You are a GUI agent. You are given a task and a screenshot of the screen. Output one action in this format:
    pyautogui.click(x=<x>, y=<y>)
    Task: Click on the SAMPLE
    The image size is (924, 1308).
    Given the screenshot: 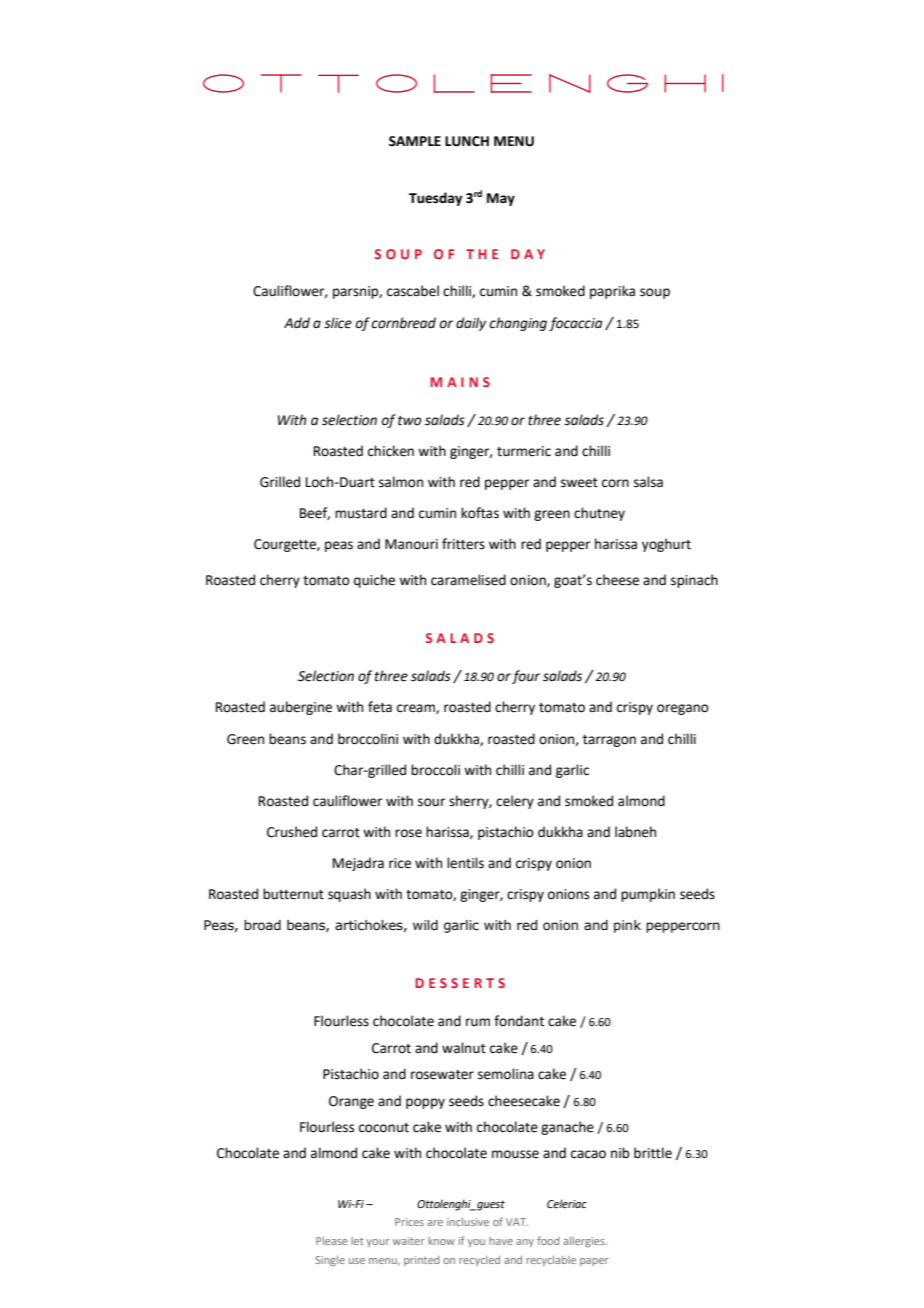 What is the action you would take?
    pyautogui.click(x=415, y=141)
